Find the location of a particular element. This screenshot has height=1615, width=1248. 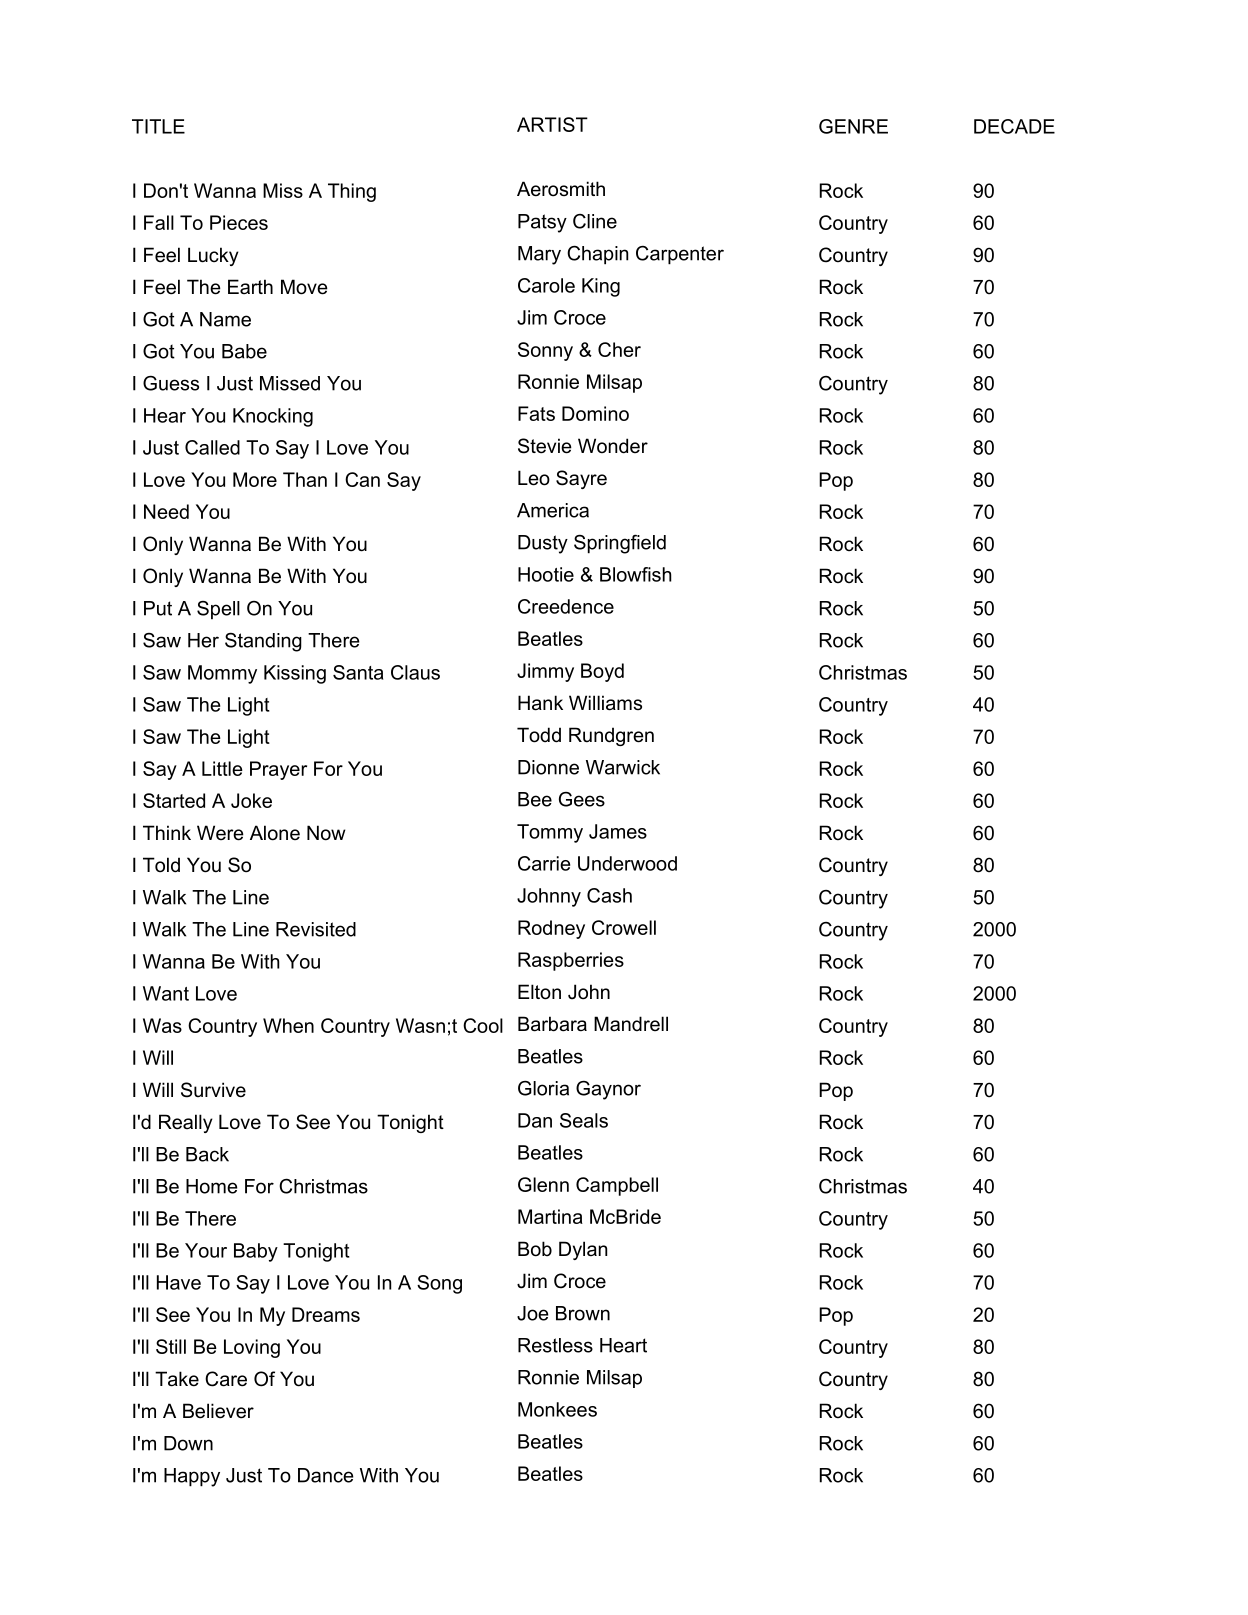

Crowell is located at coordinates (624, 927).
